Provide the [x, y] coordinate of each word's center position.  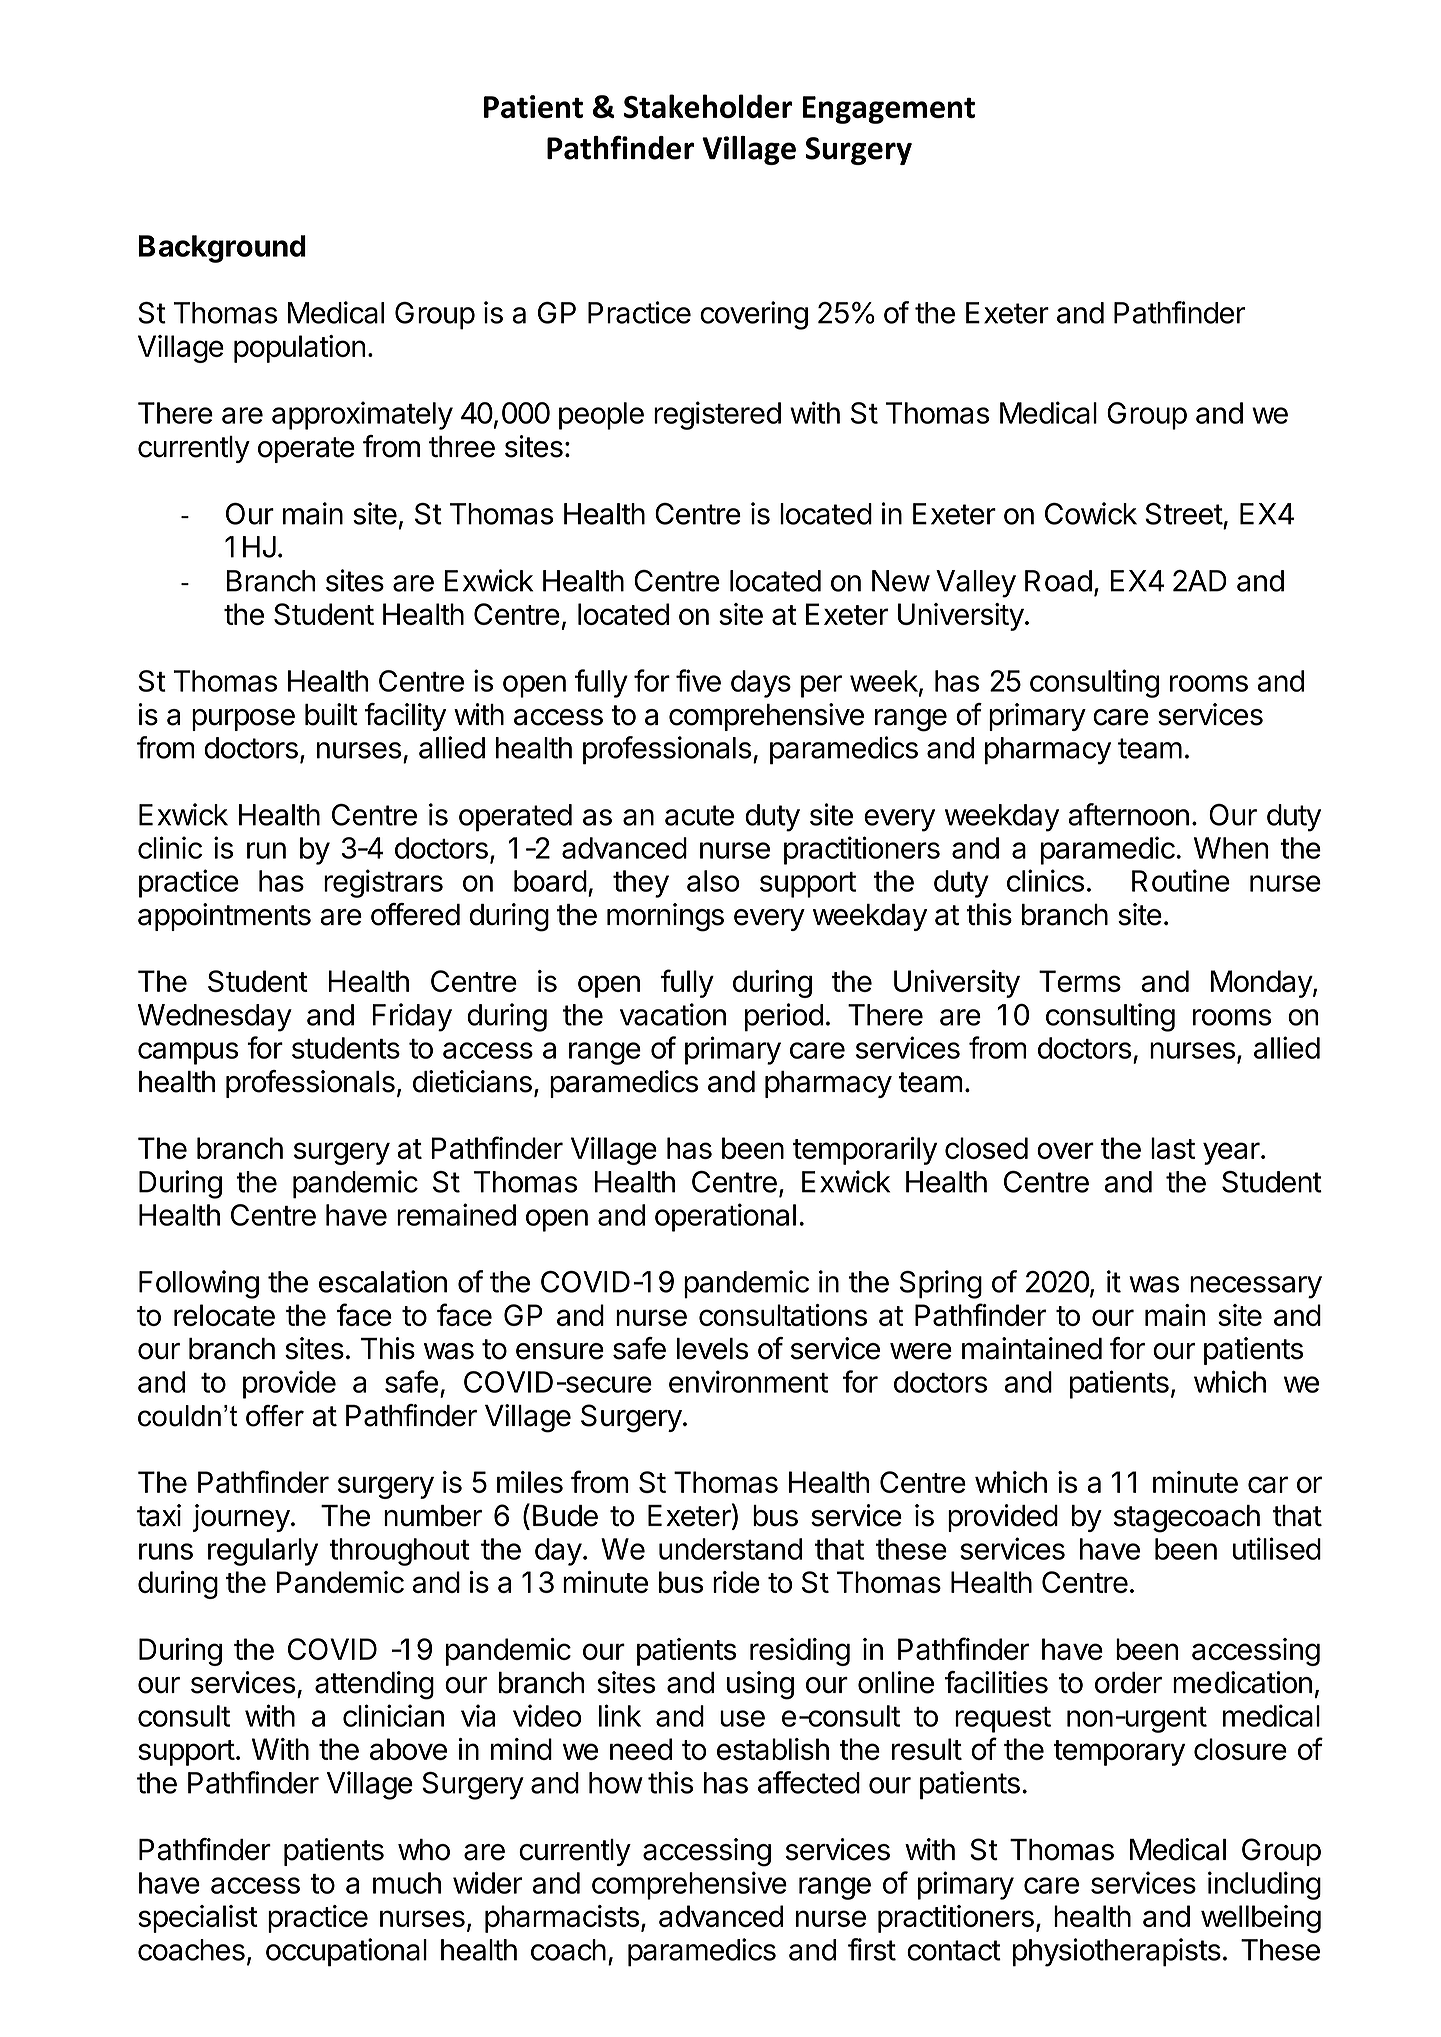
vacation [673, 1014]
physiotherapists [1117, 1952]
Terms [1080, 981]
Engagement [888, 110]
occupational [346, 1952]
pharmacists [562, 1919]
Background [222, 249]
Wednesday [215, 1018]
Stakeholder [708, 106]
